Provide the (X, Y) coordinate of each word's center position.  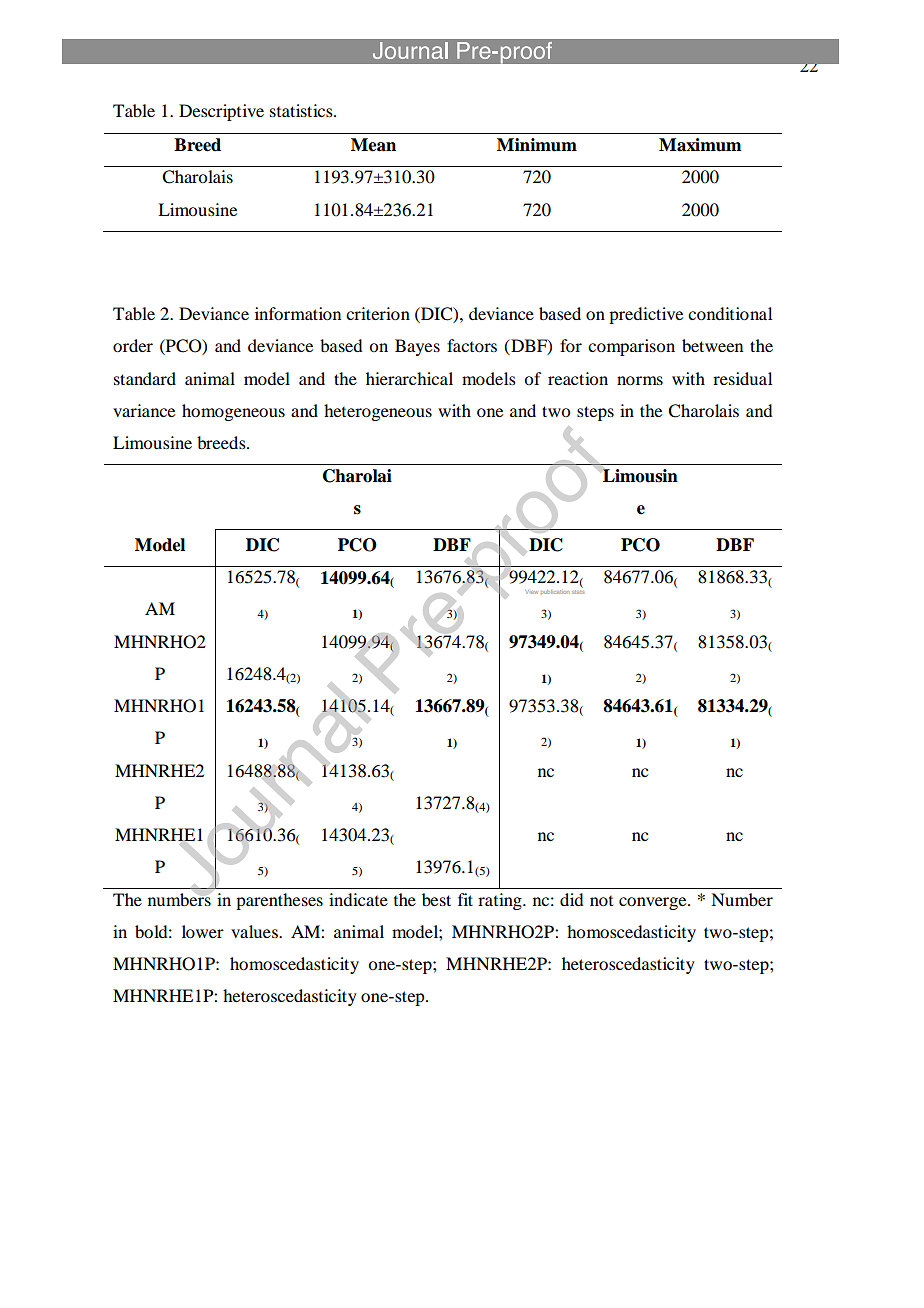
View (531, 592)
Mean (373, 145)
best (436, 899)
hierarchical (409, 378)
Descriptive (221, 112)
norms (640, 380)
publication (555, 592)
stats (578, 590)
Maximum (700, 145)
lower (203, 931)
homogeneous (233, 412)
